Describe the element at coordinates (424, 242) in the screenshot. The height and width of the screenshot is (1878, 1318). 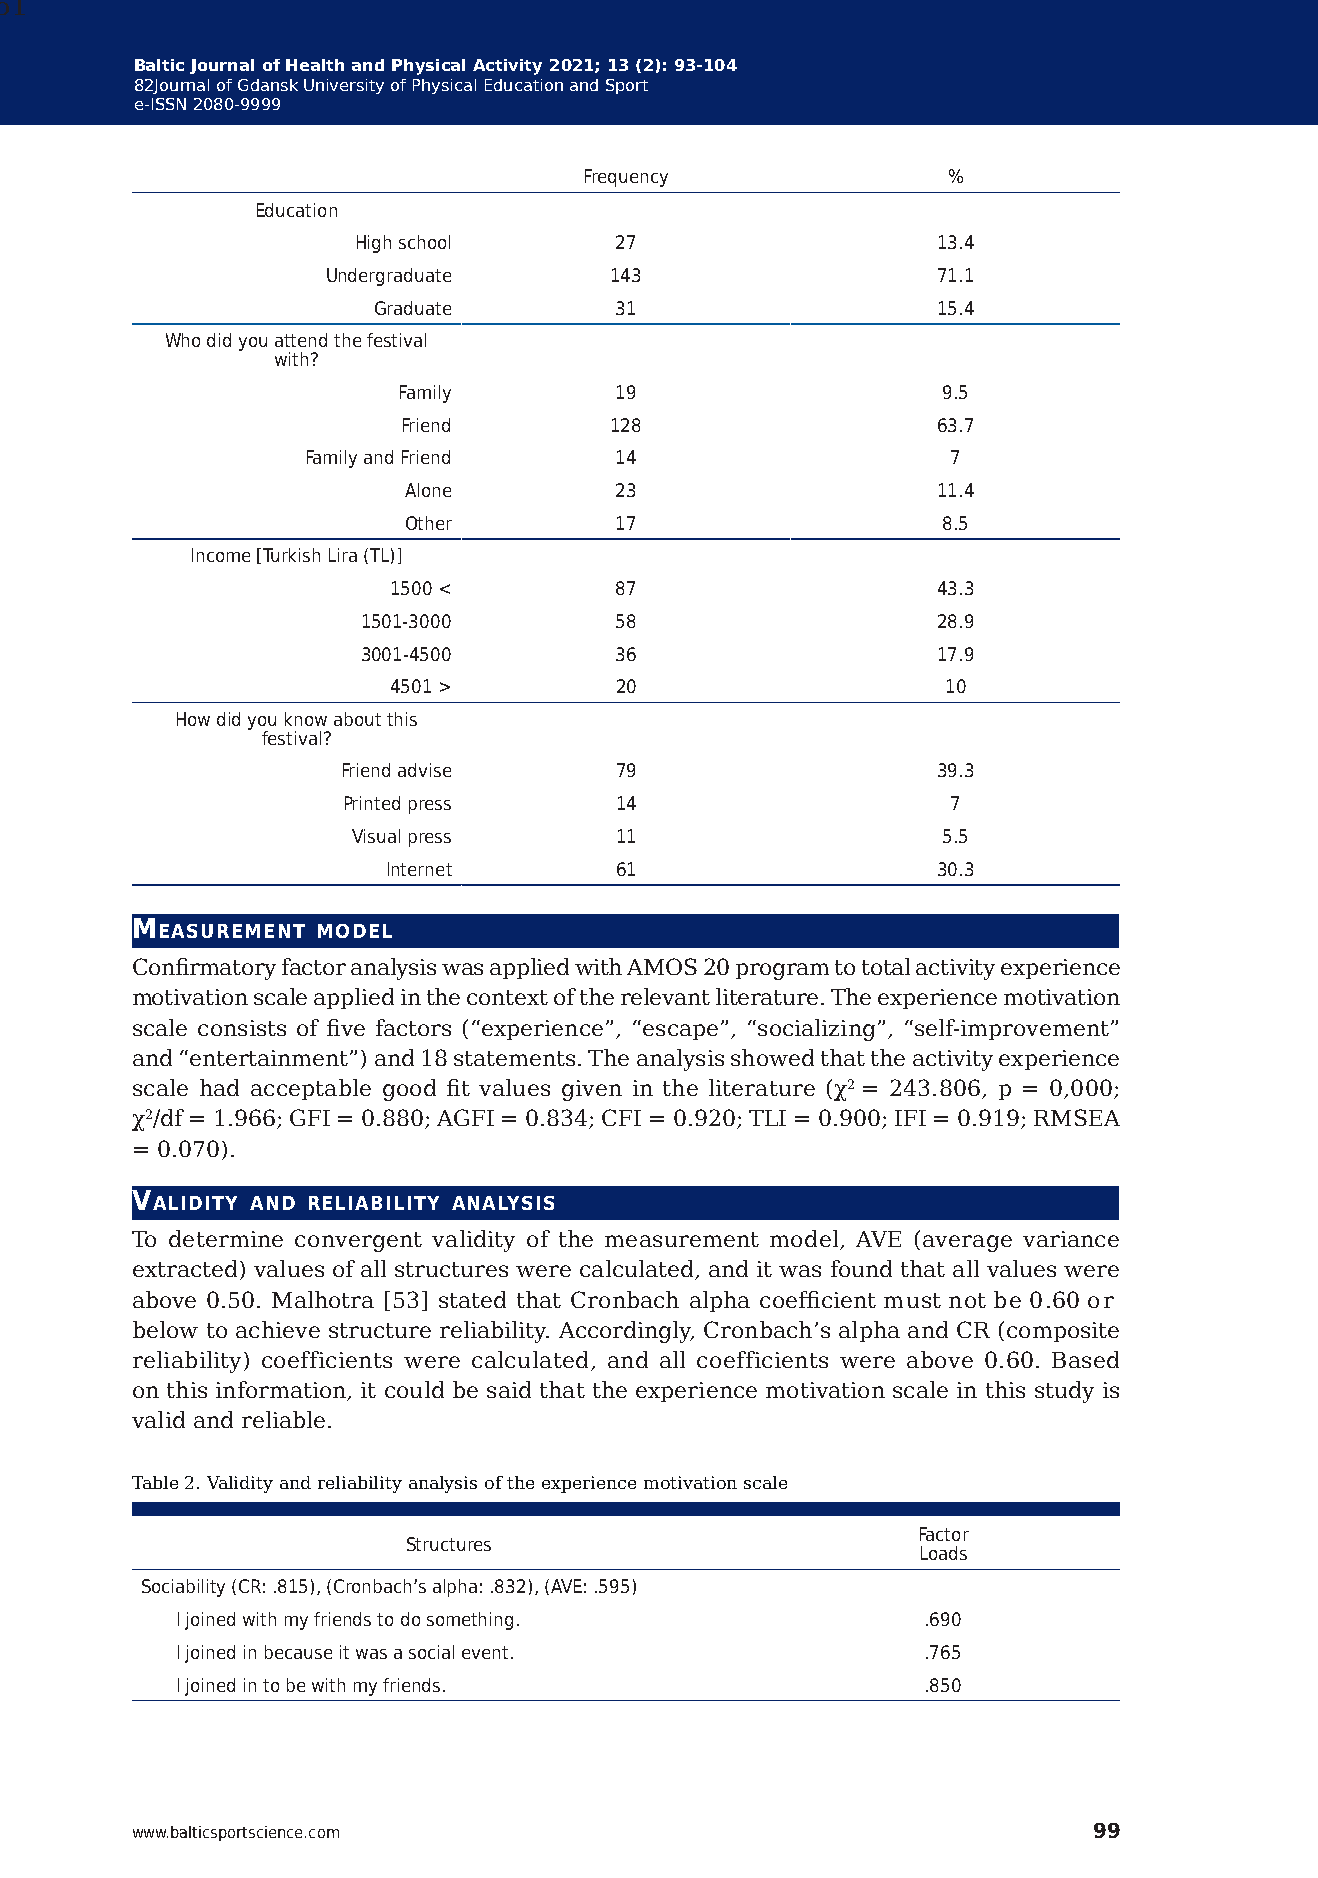
I see `school` at that location.
